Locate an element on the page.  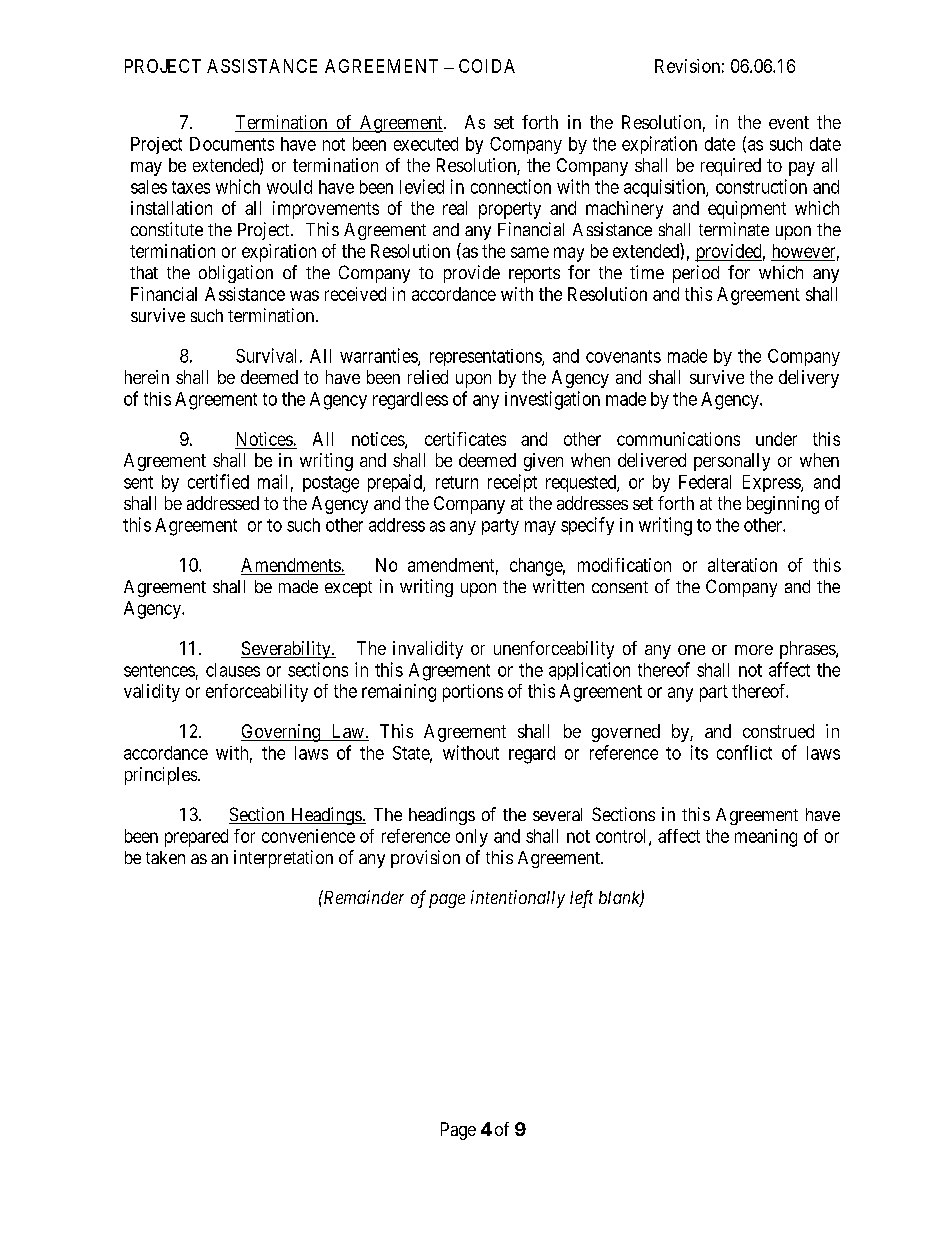
certified is located at coordinates (218, 481).
